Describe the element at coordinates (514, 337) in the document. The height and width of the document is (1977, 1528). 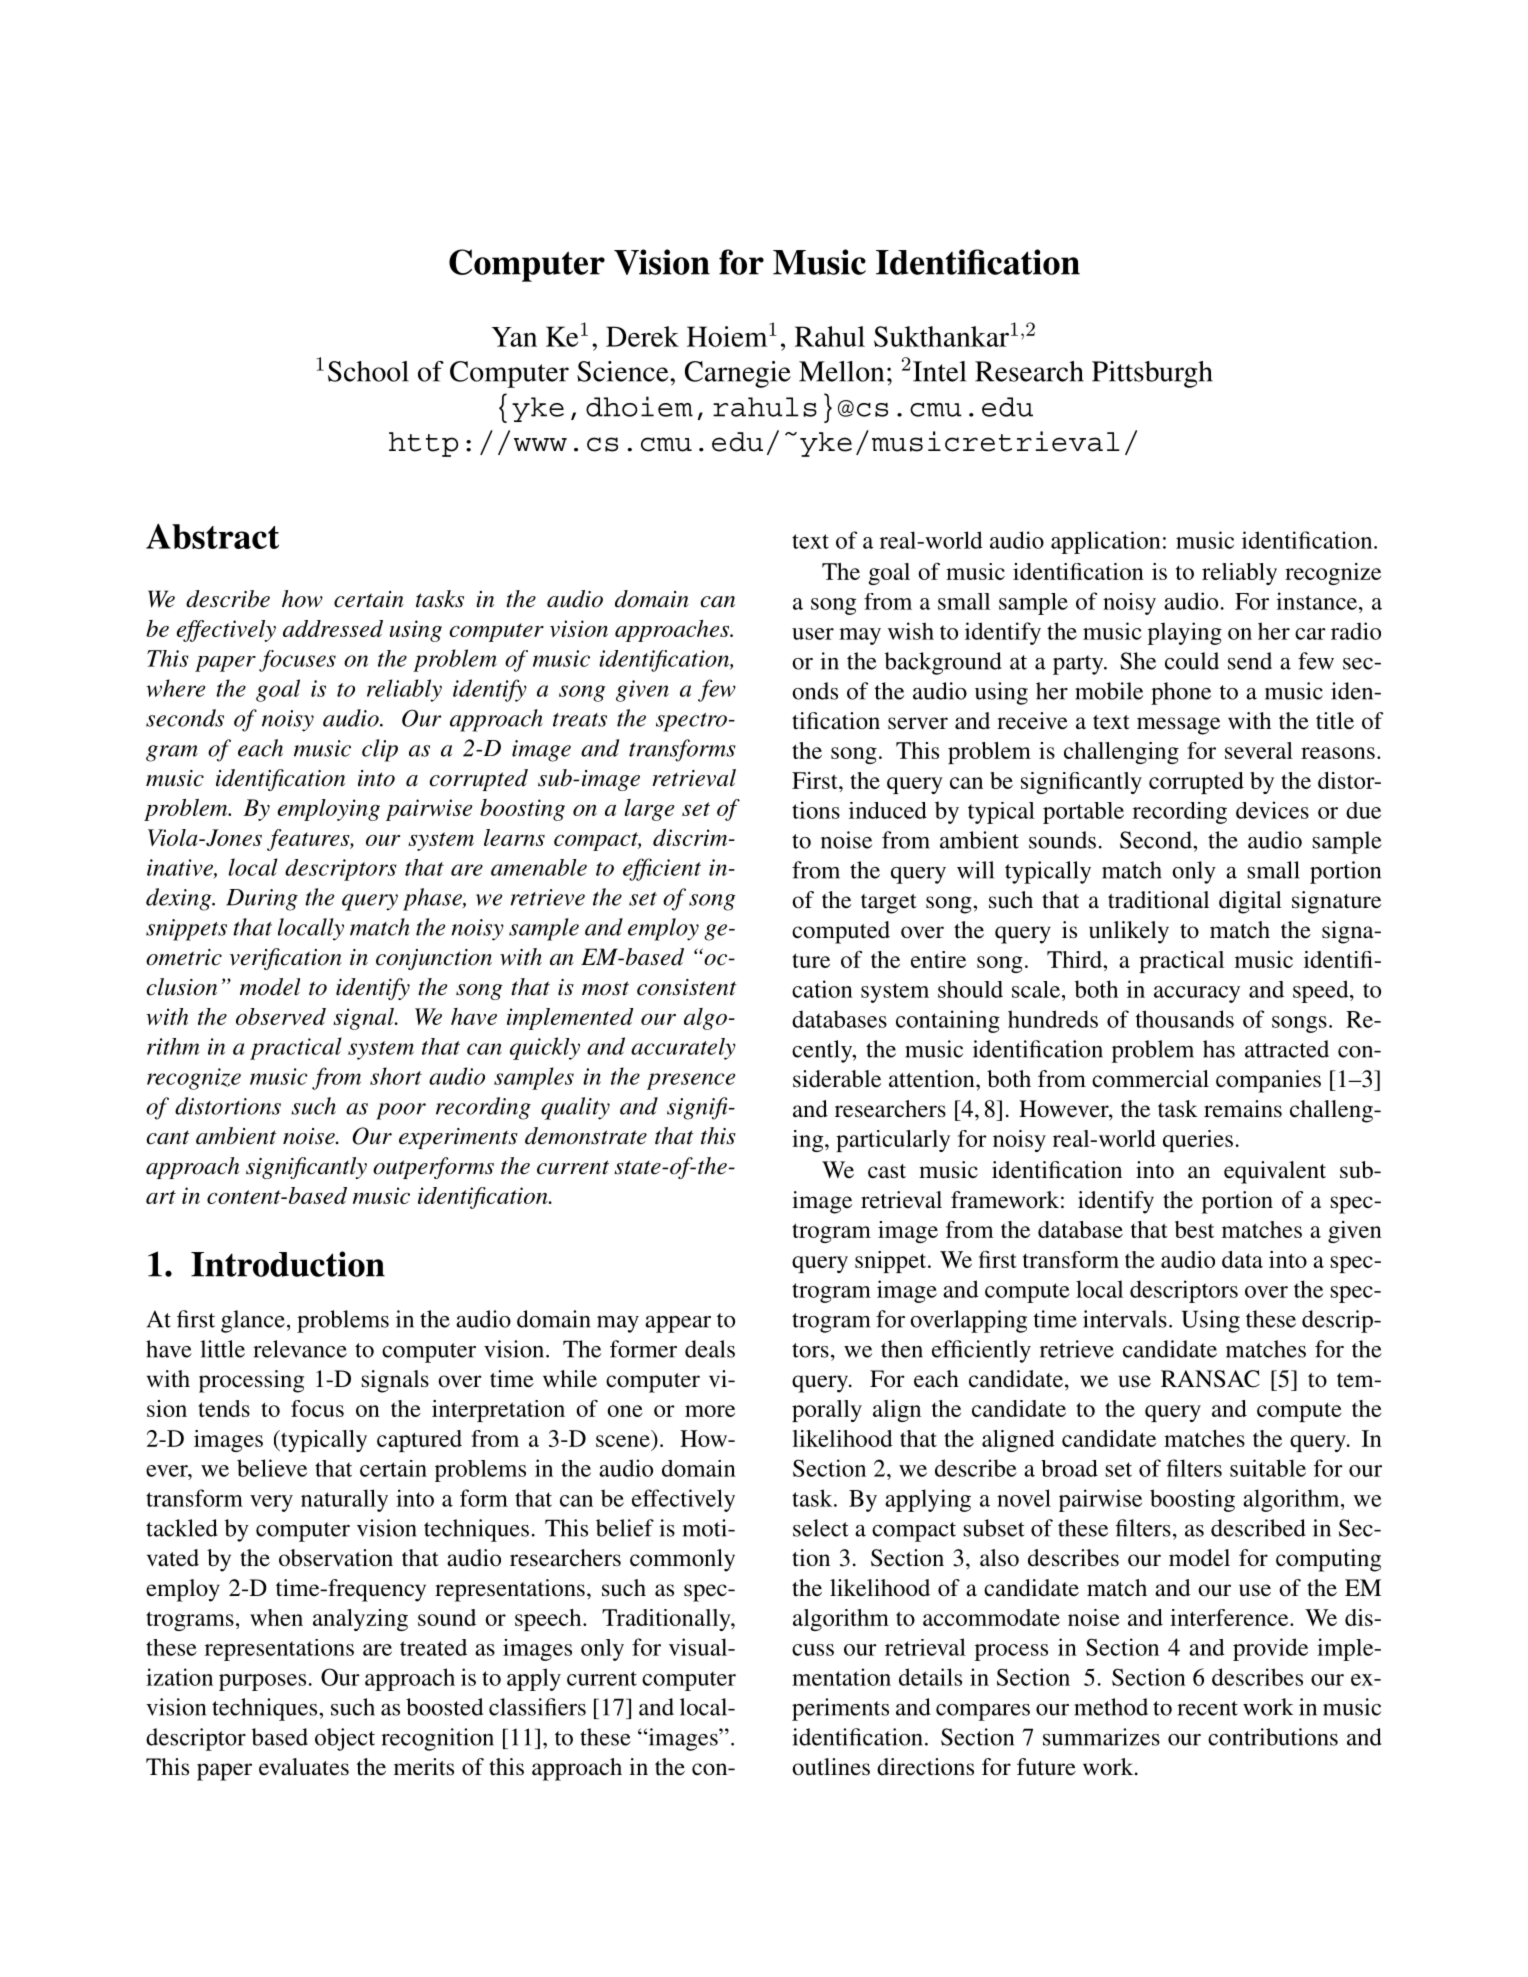
I see `Yan` at that location.
